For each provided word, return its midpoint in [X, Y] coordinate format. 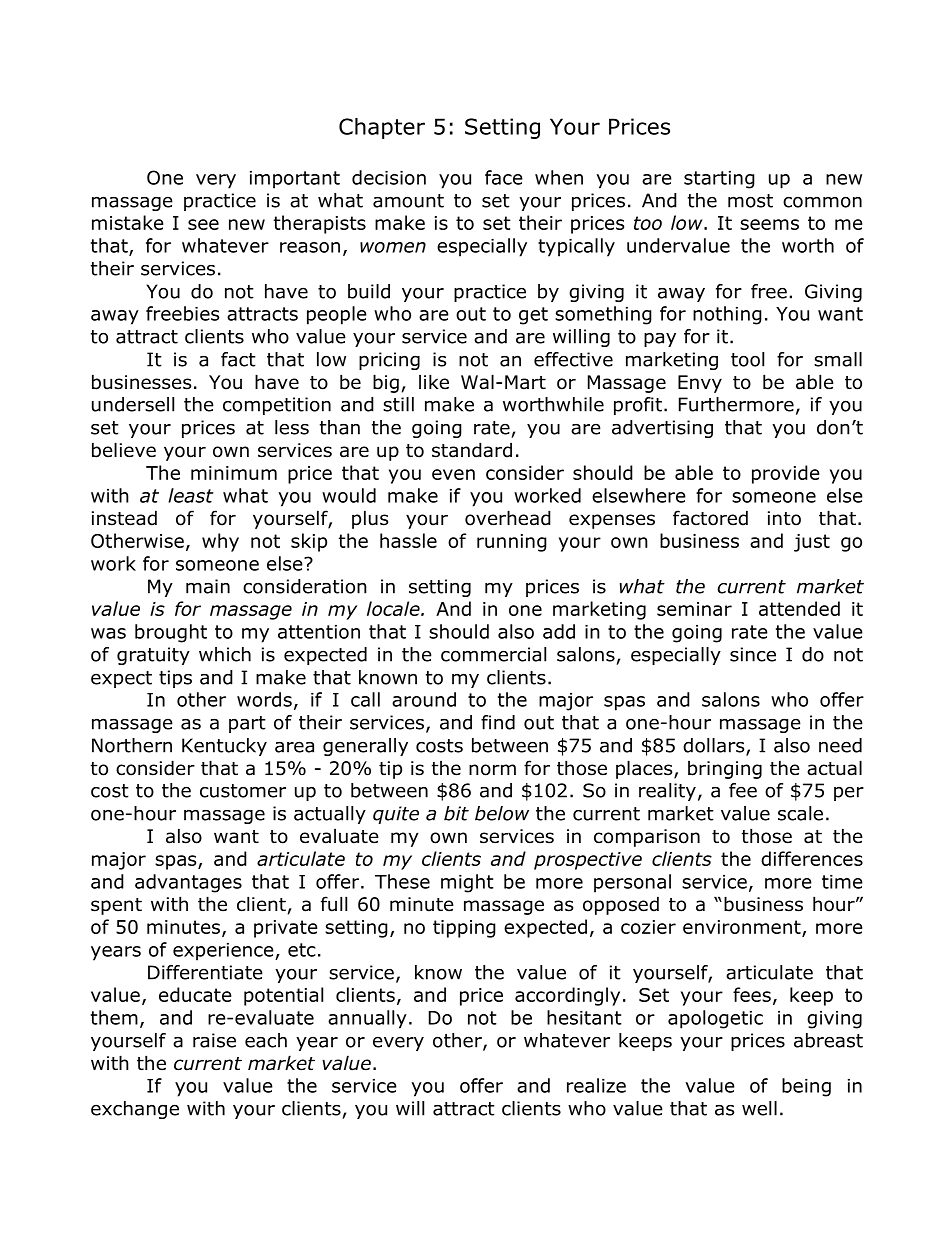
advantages [188, 883]
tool [747, 359]
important [295, 180]
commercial [493, 654]
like [434, 382]
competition [277, 406]
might [467, 883]
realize [596, 1085]
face [504, 177]
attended [799, 608]
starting [719, 180]
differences [812, 858]
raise [214, 1040]
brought [171, 633]
